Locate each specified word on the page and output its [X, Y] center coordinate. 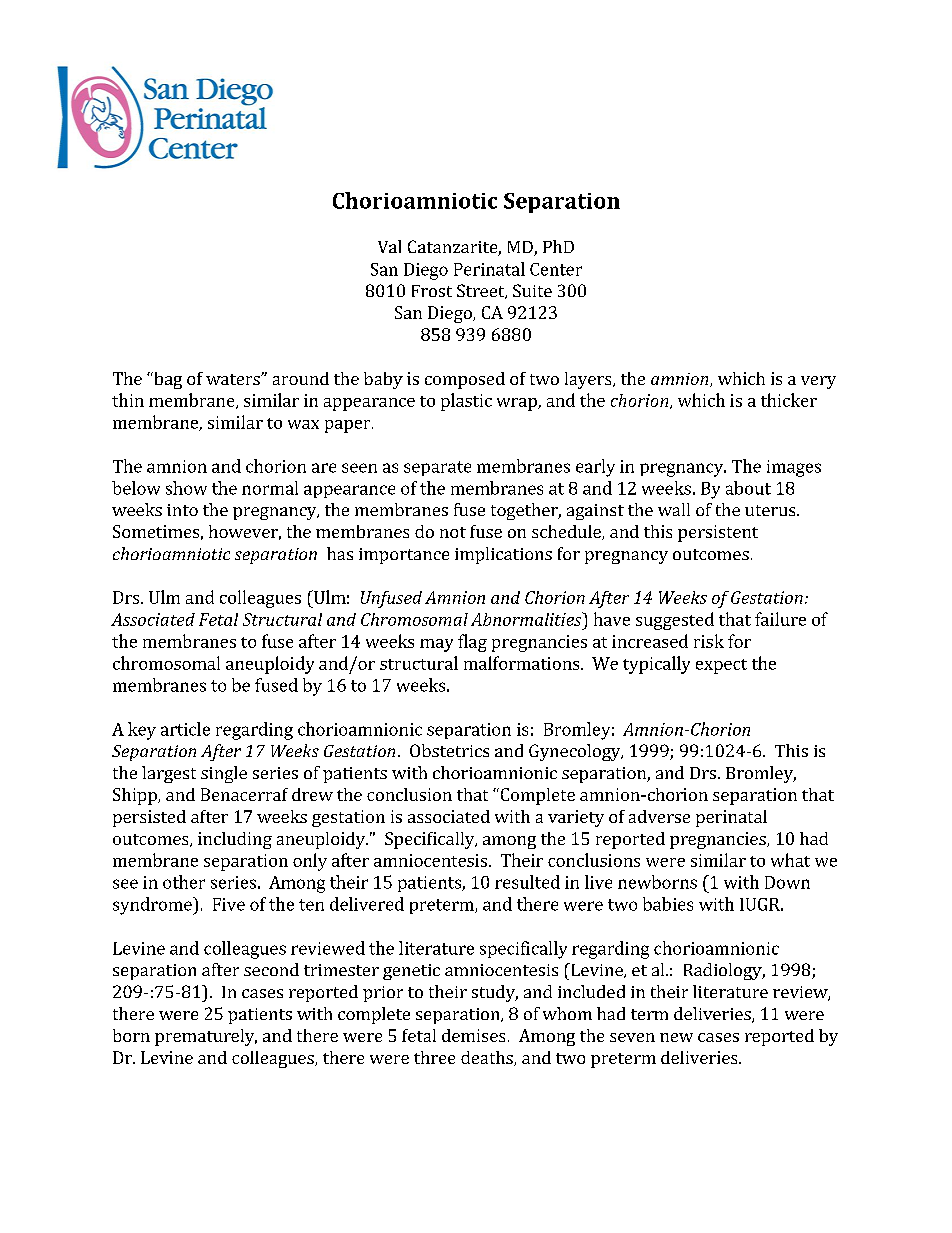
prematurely [206, 1037]
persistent [718, 533]
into [182, 510]
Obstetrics [449, 750]
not [453, 532]
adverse [659, 816]
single [224, 774]
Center [556, 269]
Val [389, 246]
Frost [432, 291]
